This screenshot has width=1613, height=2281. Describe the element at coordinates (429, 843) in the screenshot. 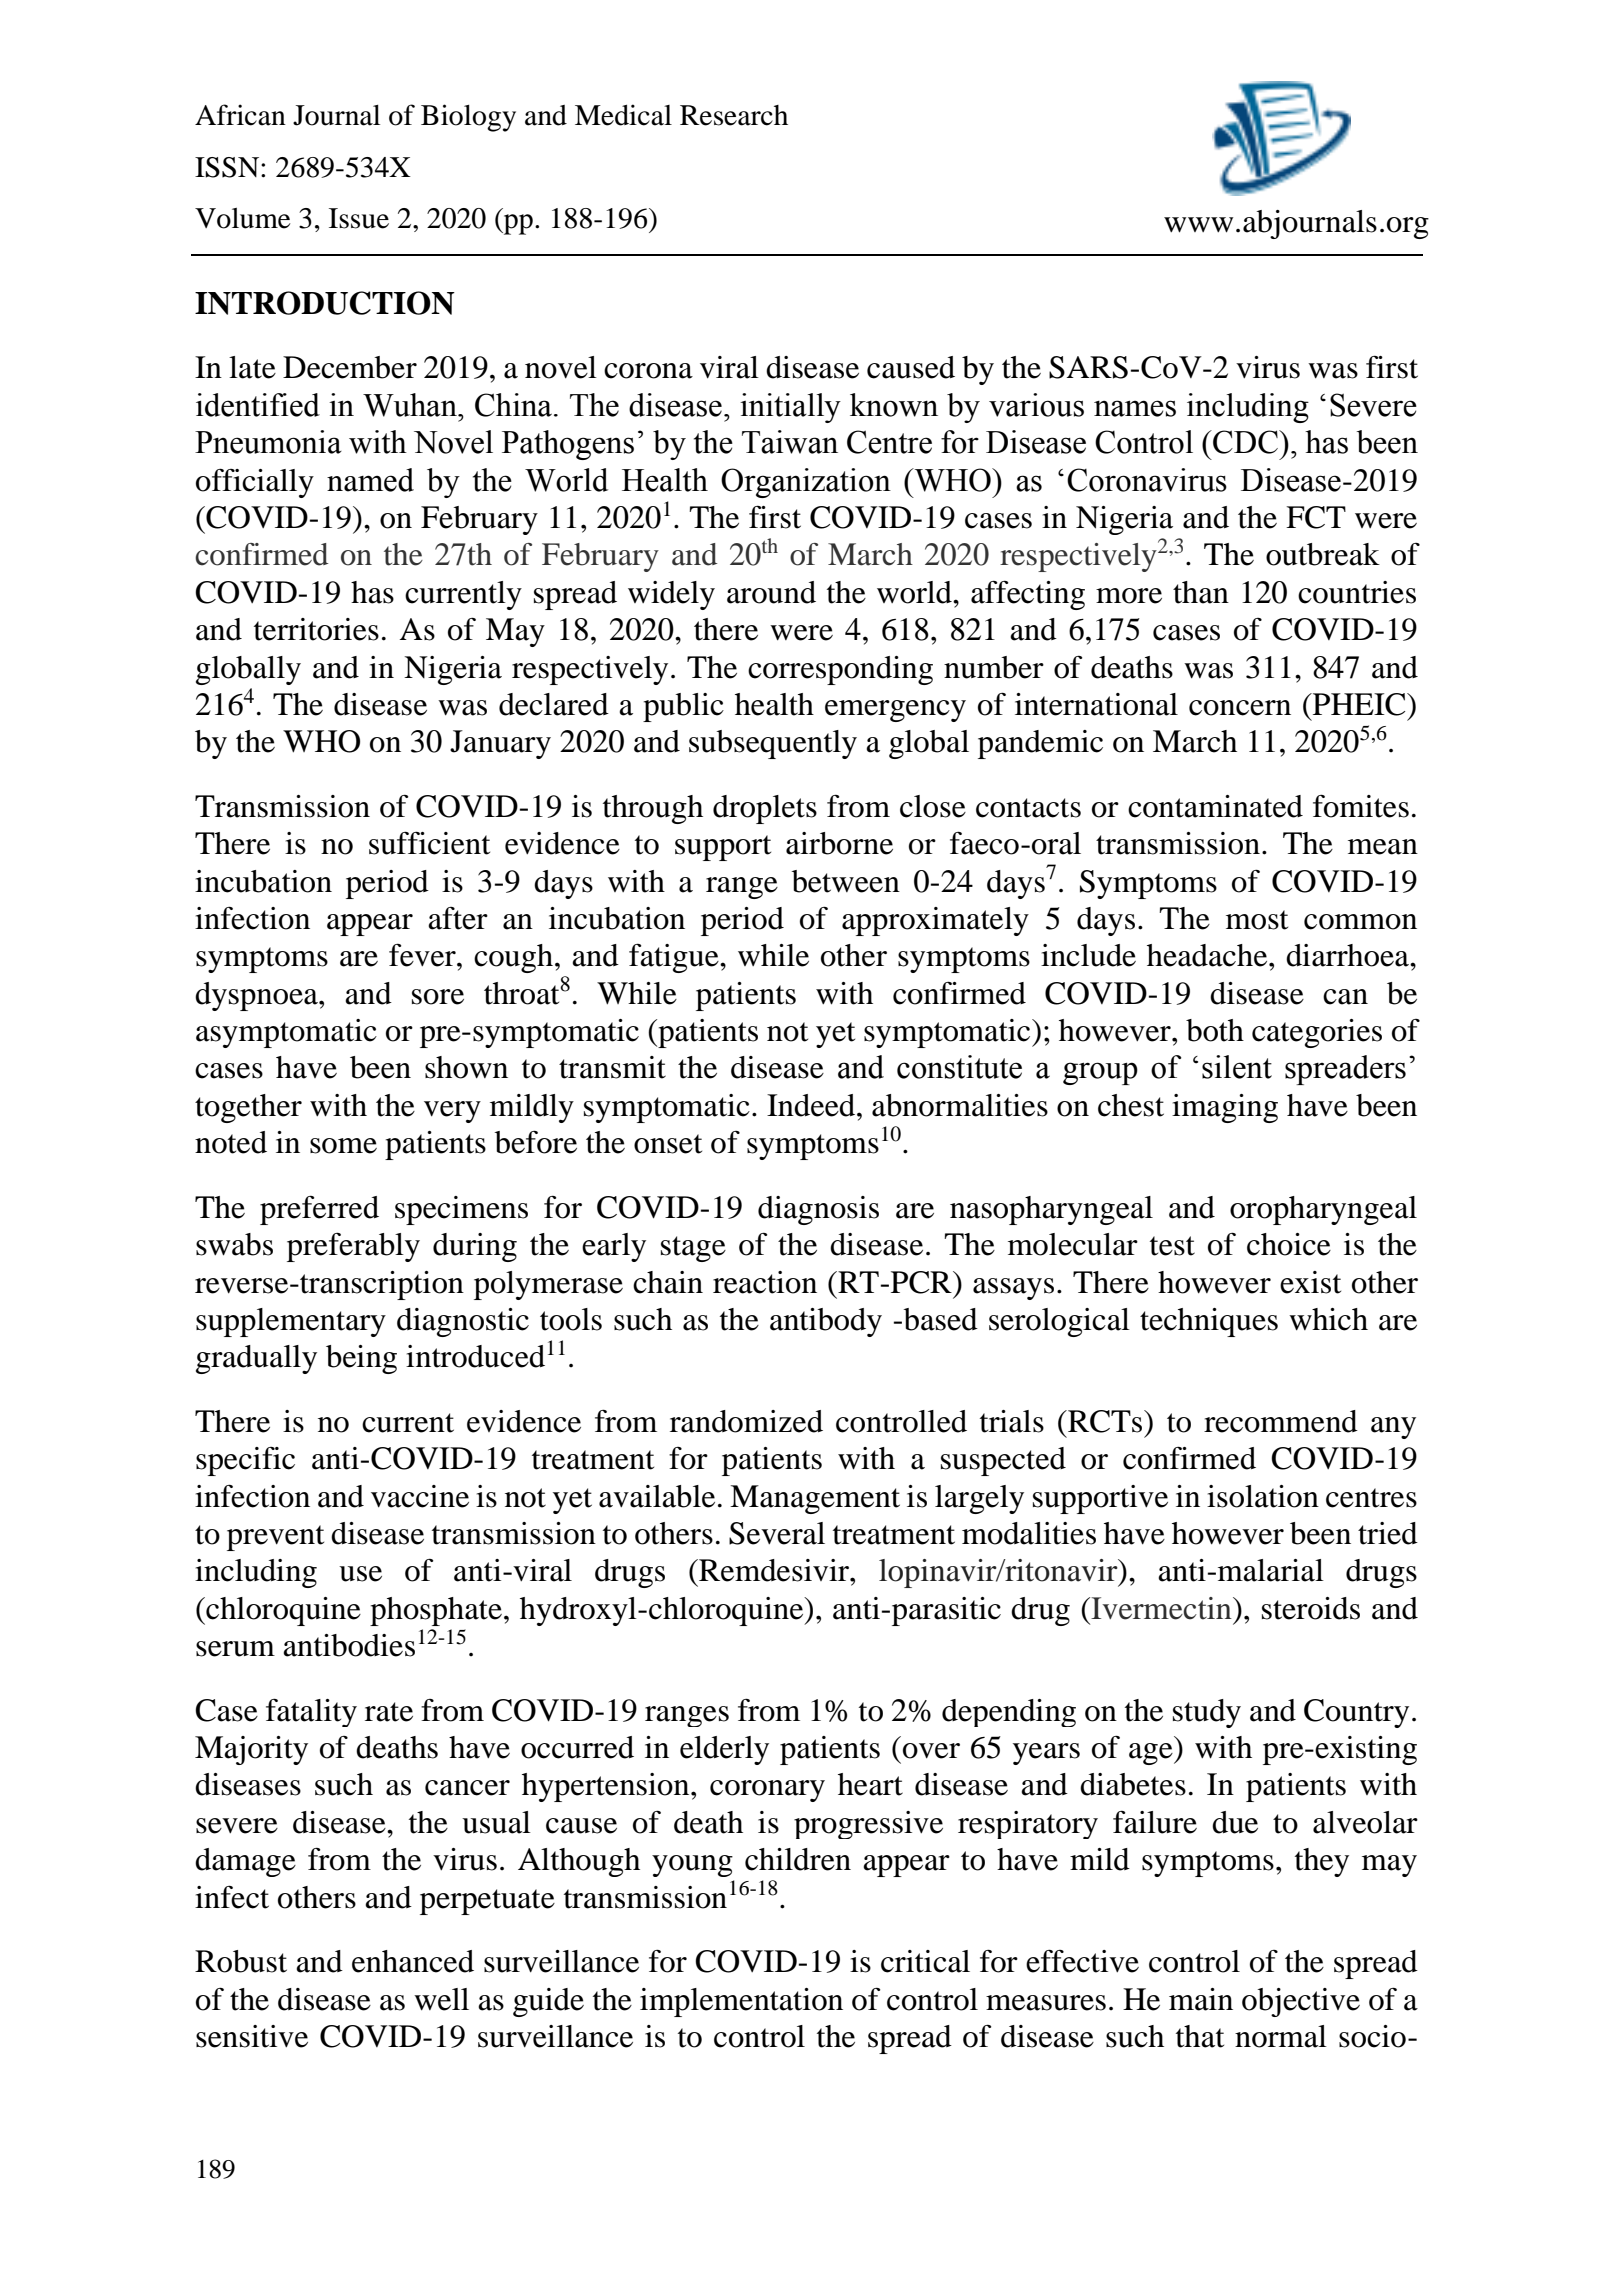

I see `sufficient` at that location.
